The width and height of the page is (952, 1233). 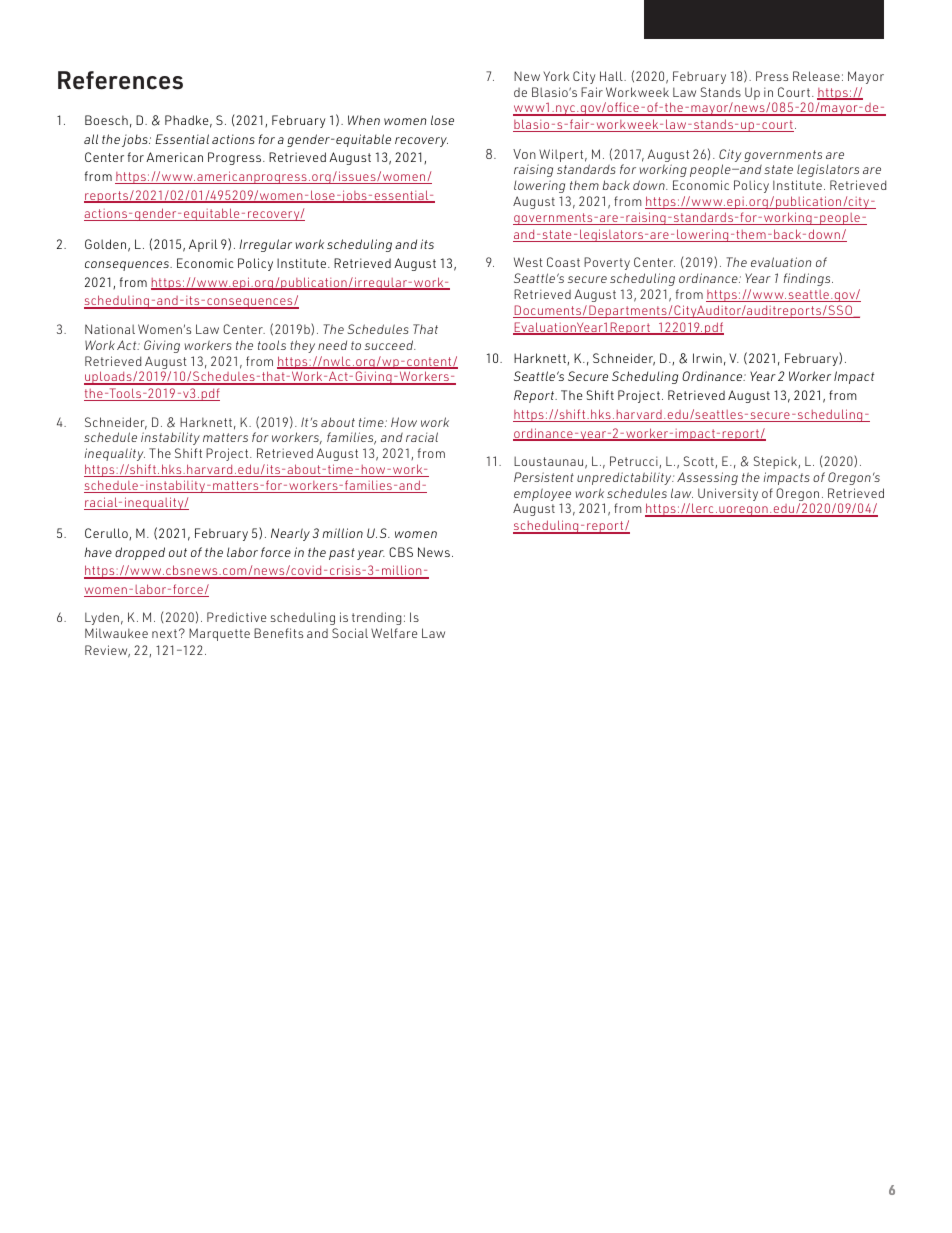 What do you see at coordinates (542, 496) in the page?
I see `employee` at bounding box center [542, 496].
